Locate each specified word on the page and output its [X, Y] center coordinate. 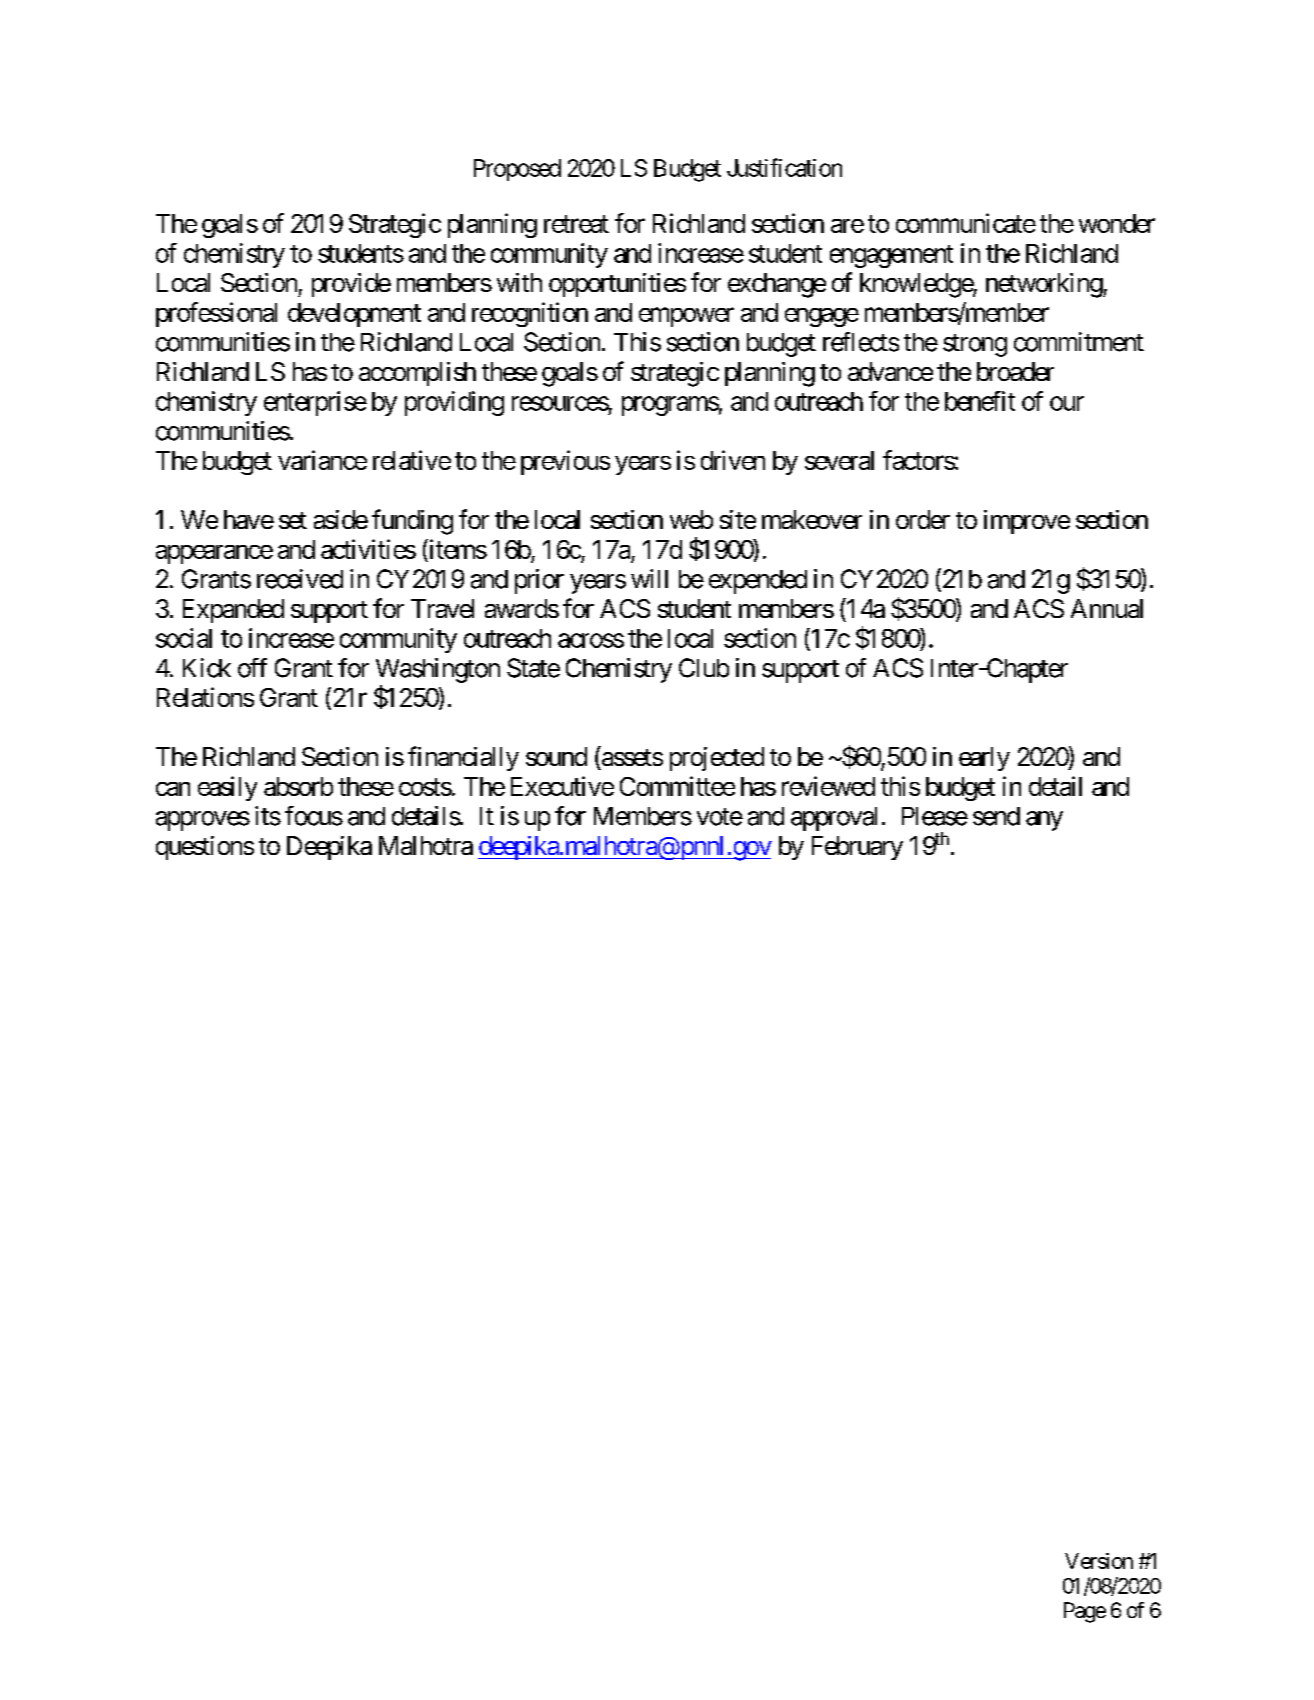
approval [834, 819]
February [857, 848]
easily [227, 788]
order [923, 519]
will [649, 578]
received [300, 579]
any [1044, 821]
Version [1099, 1561]
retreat [576, 224]
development [354, 315]
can [173, 789]
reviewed [828, 786]
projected [717, 759]
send [996, 816]
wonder [1117, 223]
